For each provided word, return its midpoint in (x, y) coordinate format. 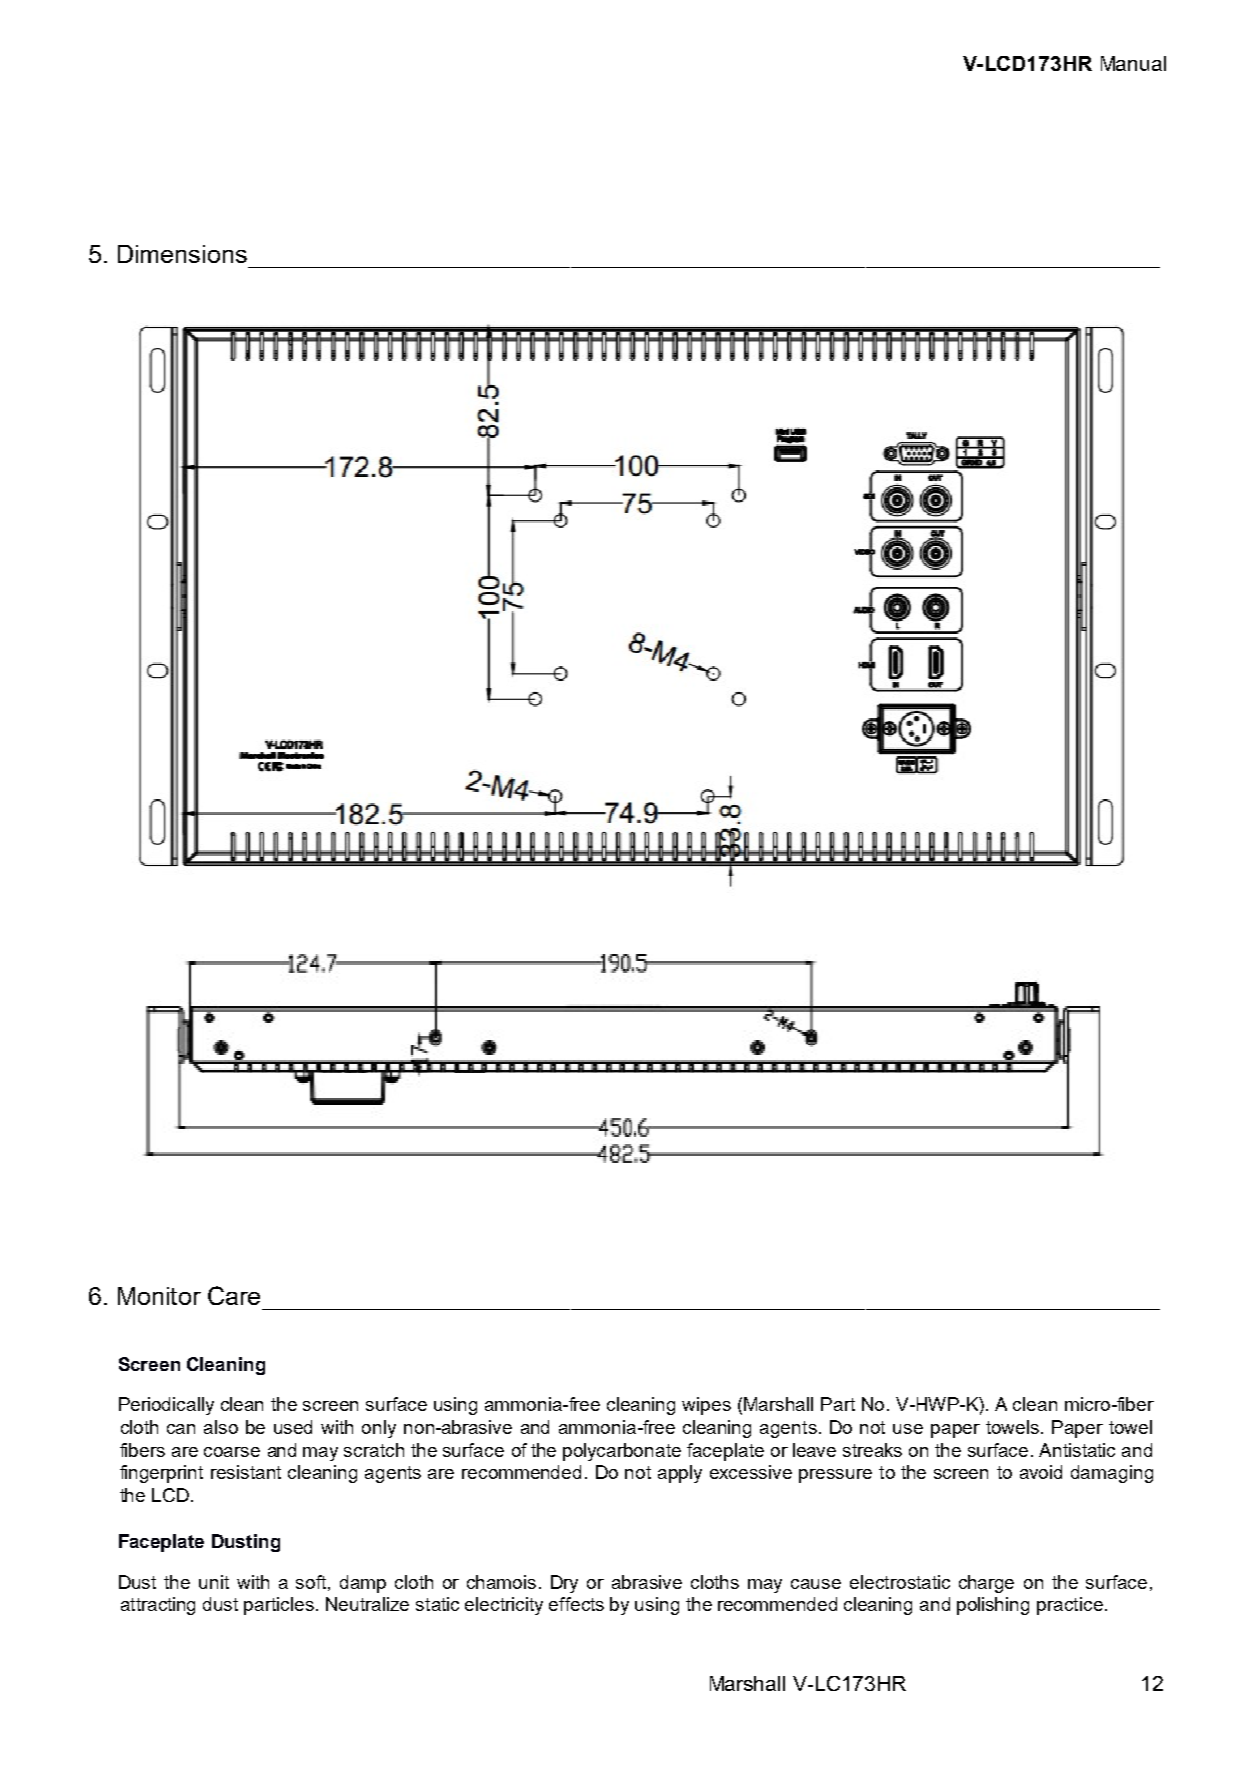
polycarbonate (622, 1452)
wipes (706, 1406)
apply (680, 1474)
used (293, 1427)
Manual (1133, 63)
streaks (872, 1450)
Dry (564, 1584)
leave (814, 1450)
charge (986, 1584)
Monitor (159, 1296)
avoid (1041, 1472)
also (221, 1427)
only (379, 1429)
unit (214, 1582)
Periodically (166, 1406)
